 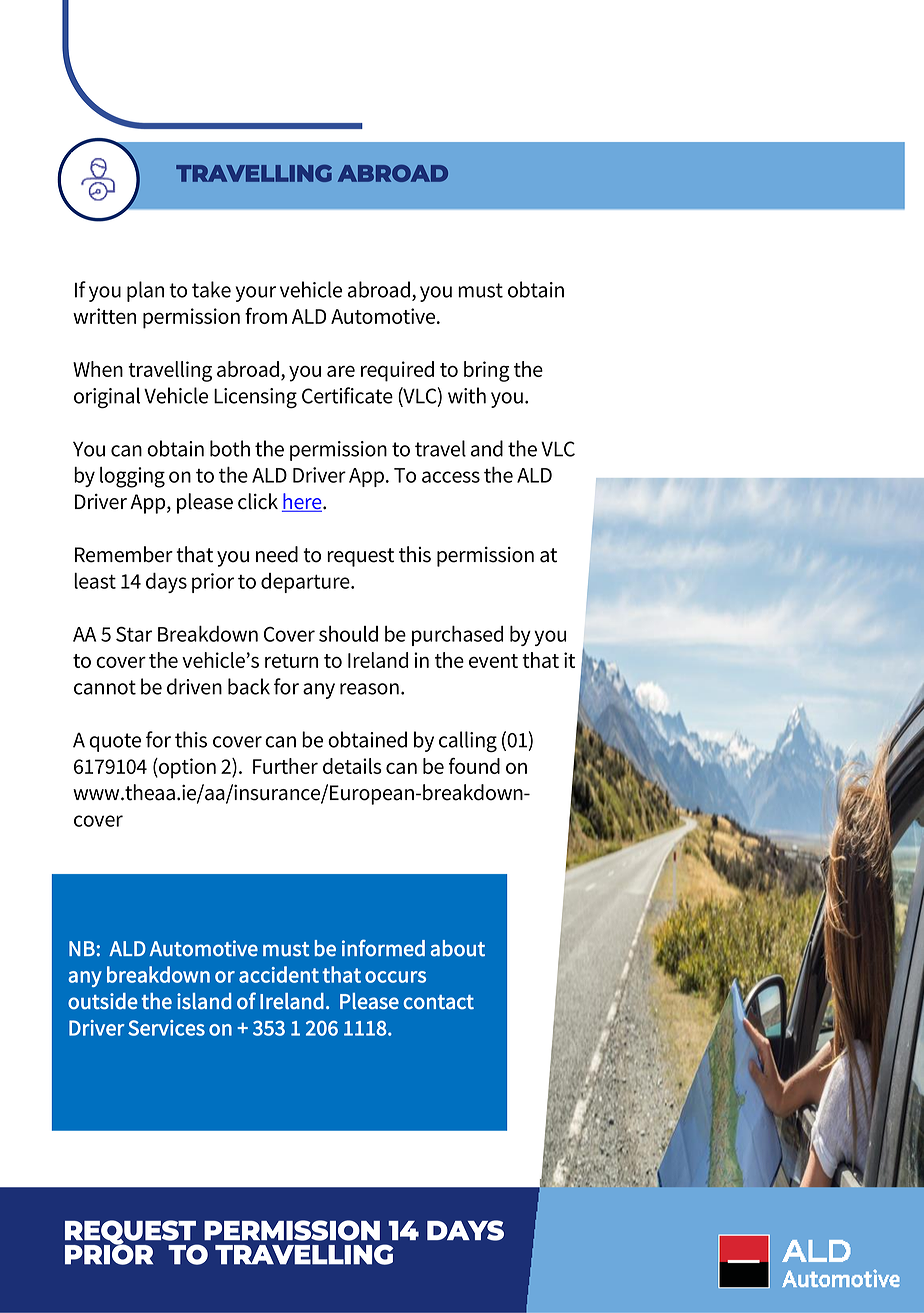 I want to click on logging, so click(x=132, y=477).
